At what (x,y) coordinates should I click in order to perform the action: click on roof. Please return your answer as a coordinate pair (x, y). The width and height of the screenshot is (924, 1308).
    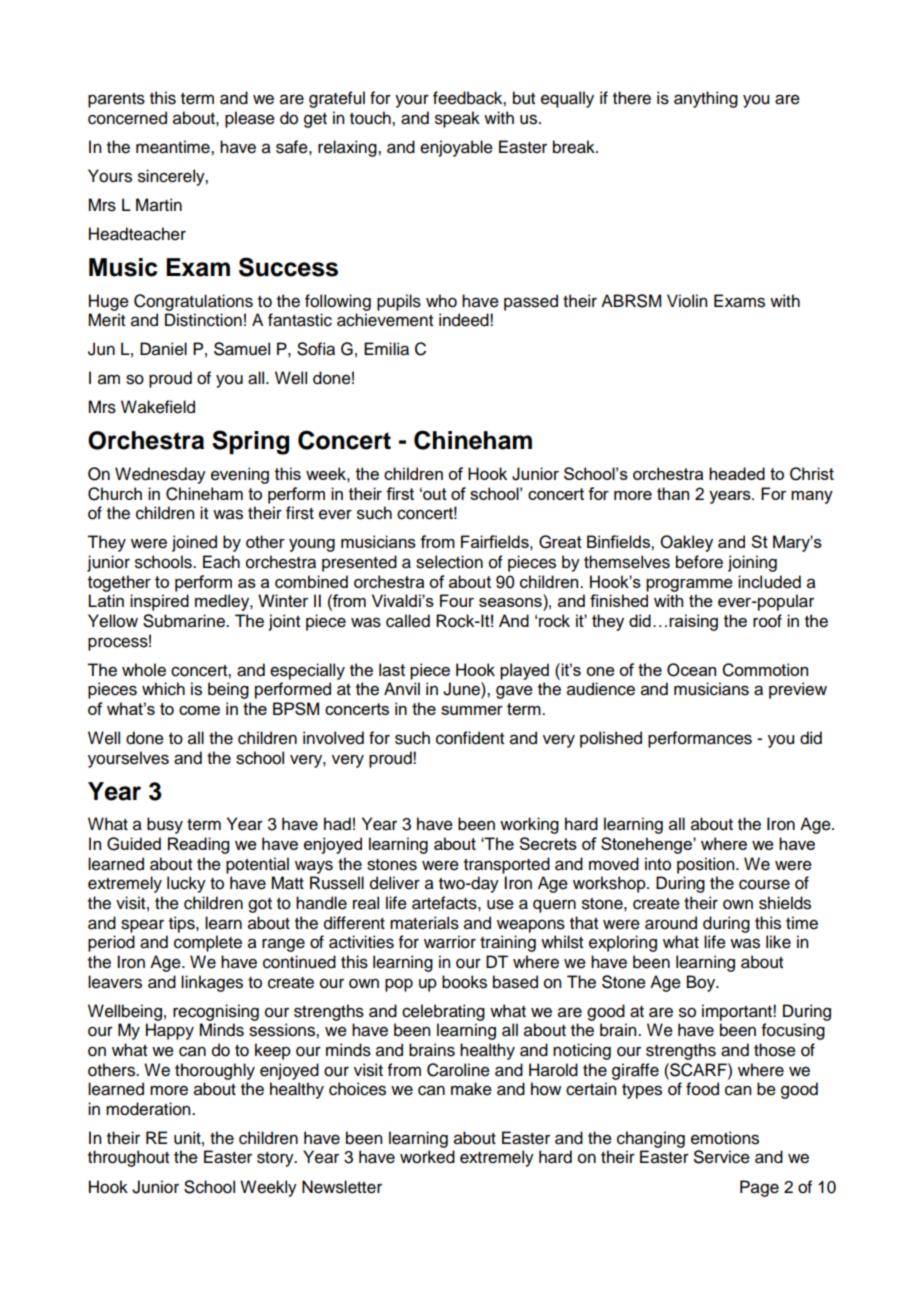
    Looking at the image, I should click on (767, 621).
